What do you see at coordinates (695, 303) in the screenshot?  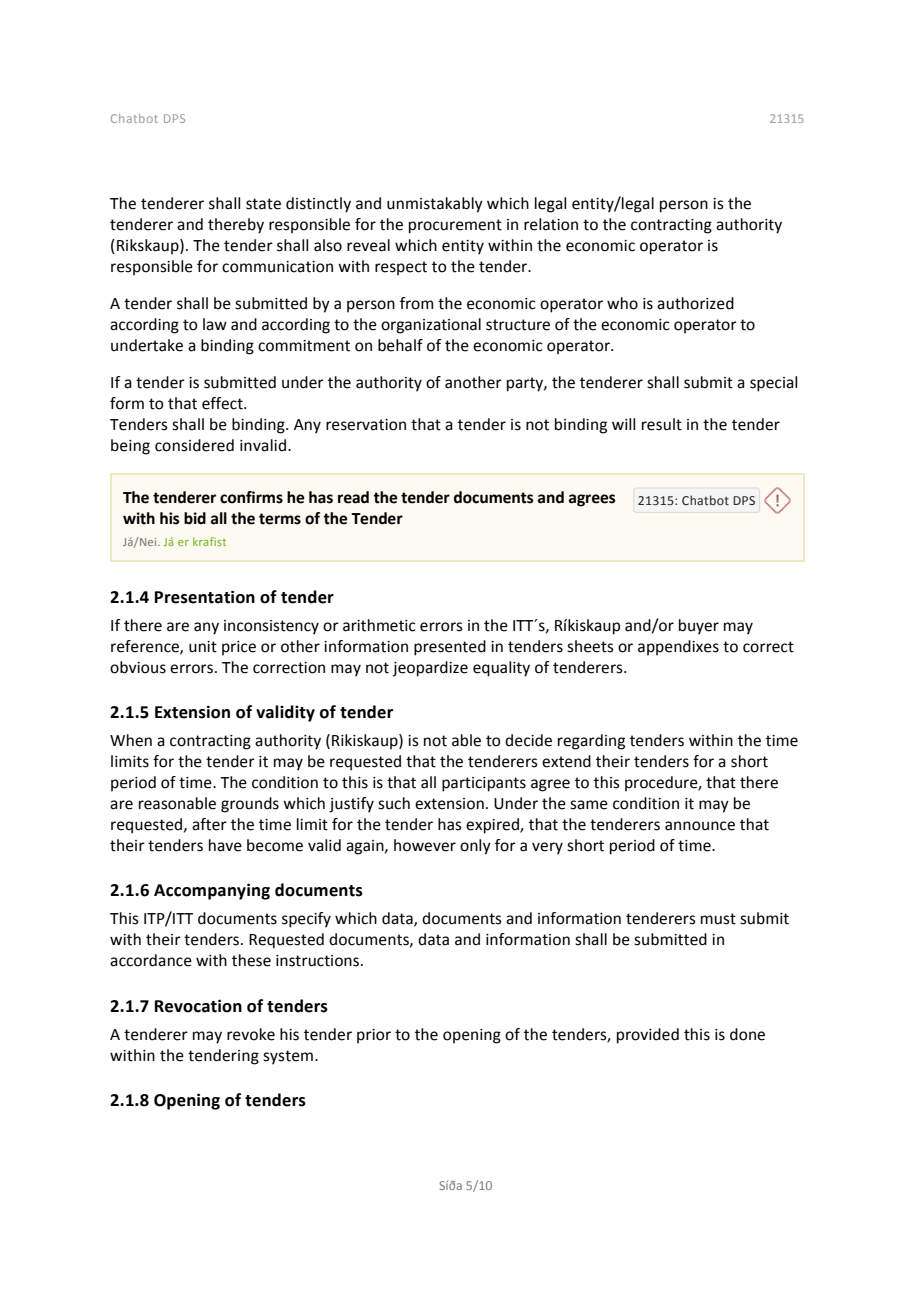 I see `authorized` at bounding box center [695, 303].
